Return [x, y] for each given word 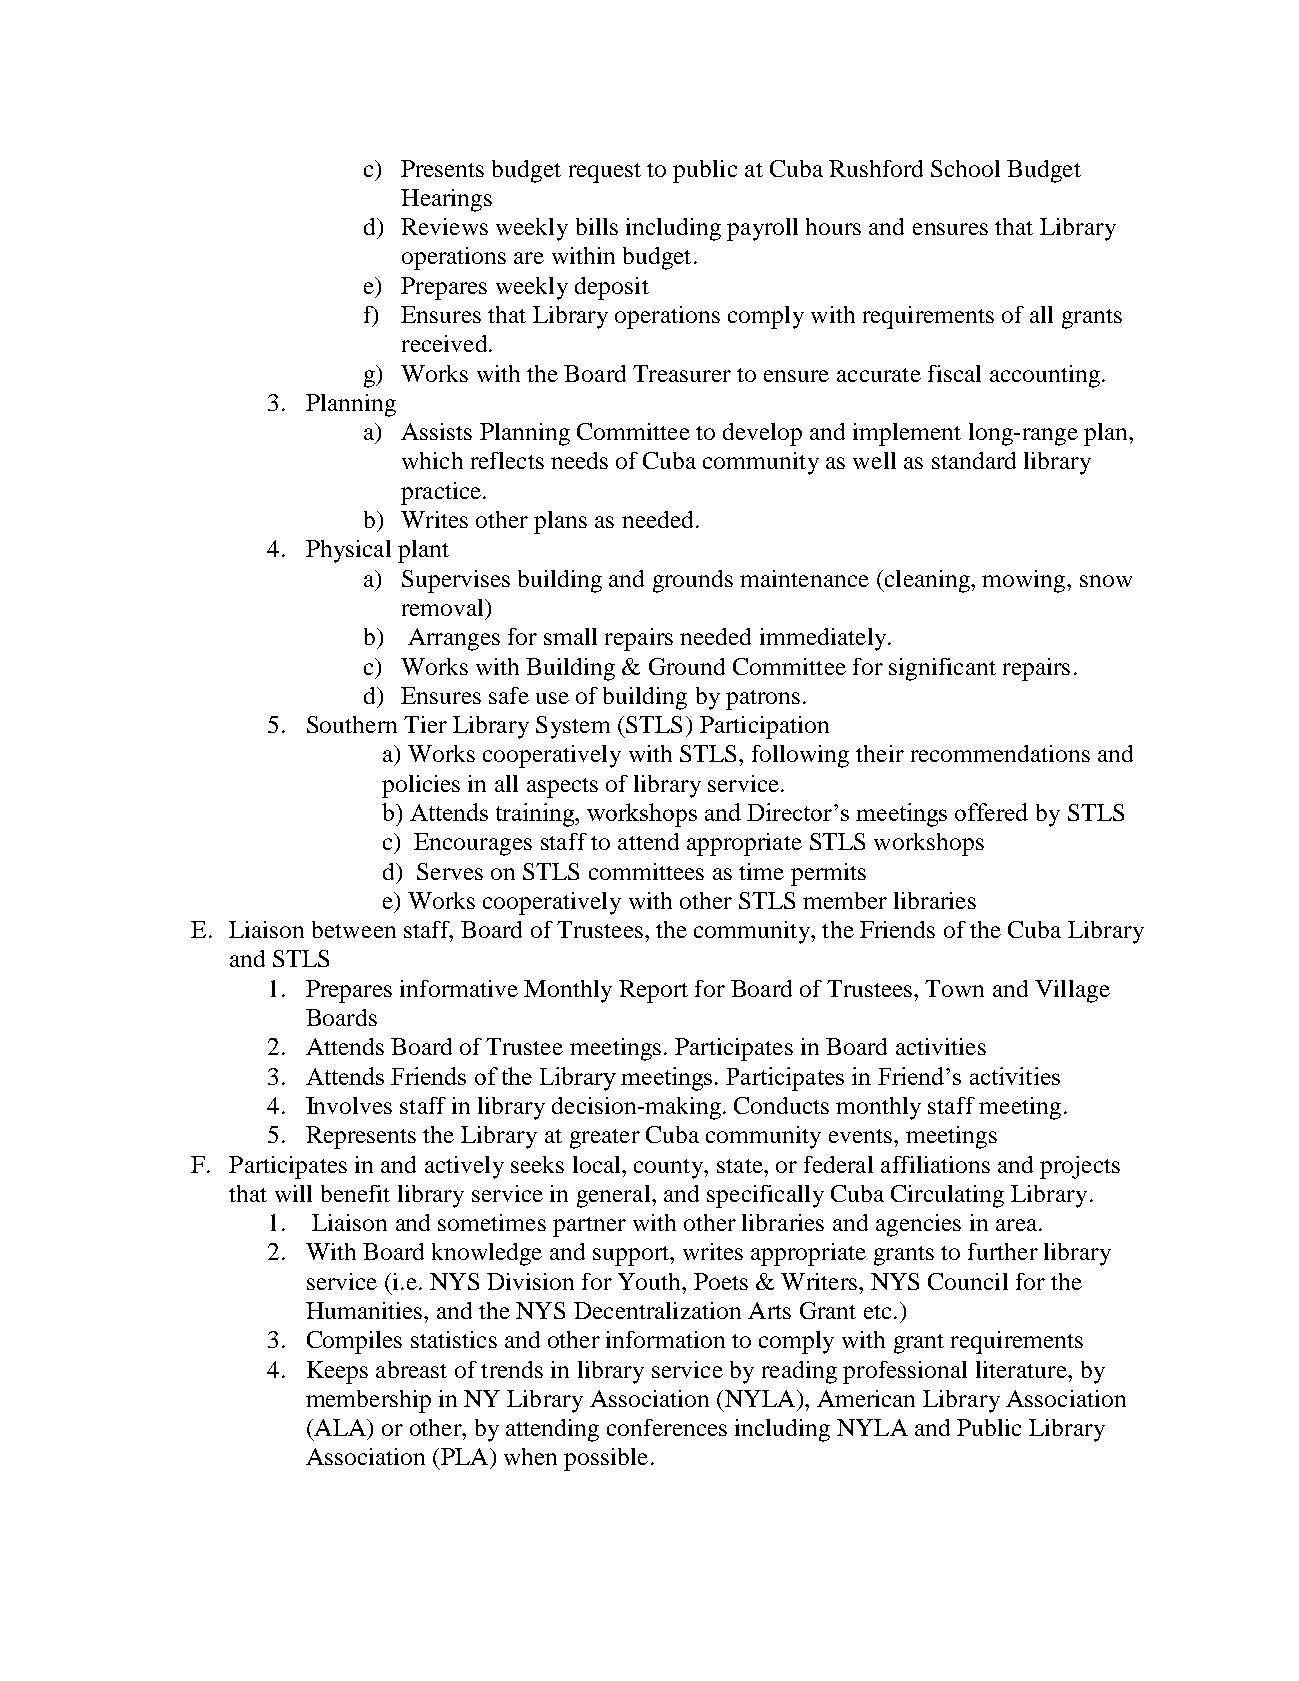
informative [459, 988]
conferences [667, 1427]
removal [444, 607]
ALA [340, 1427]
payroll [762, 229]
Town [954, 988]
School [965, 168]
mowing [1025, 581]
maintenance [804, 578]
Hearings [446, 200]
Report [653, 991]
